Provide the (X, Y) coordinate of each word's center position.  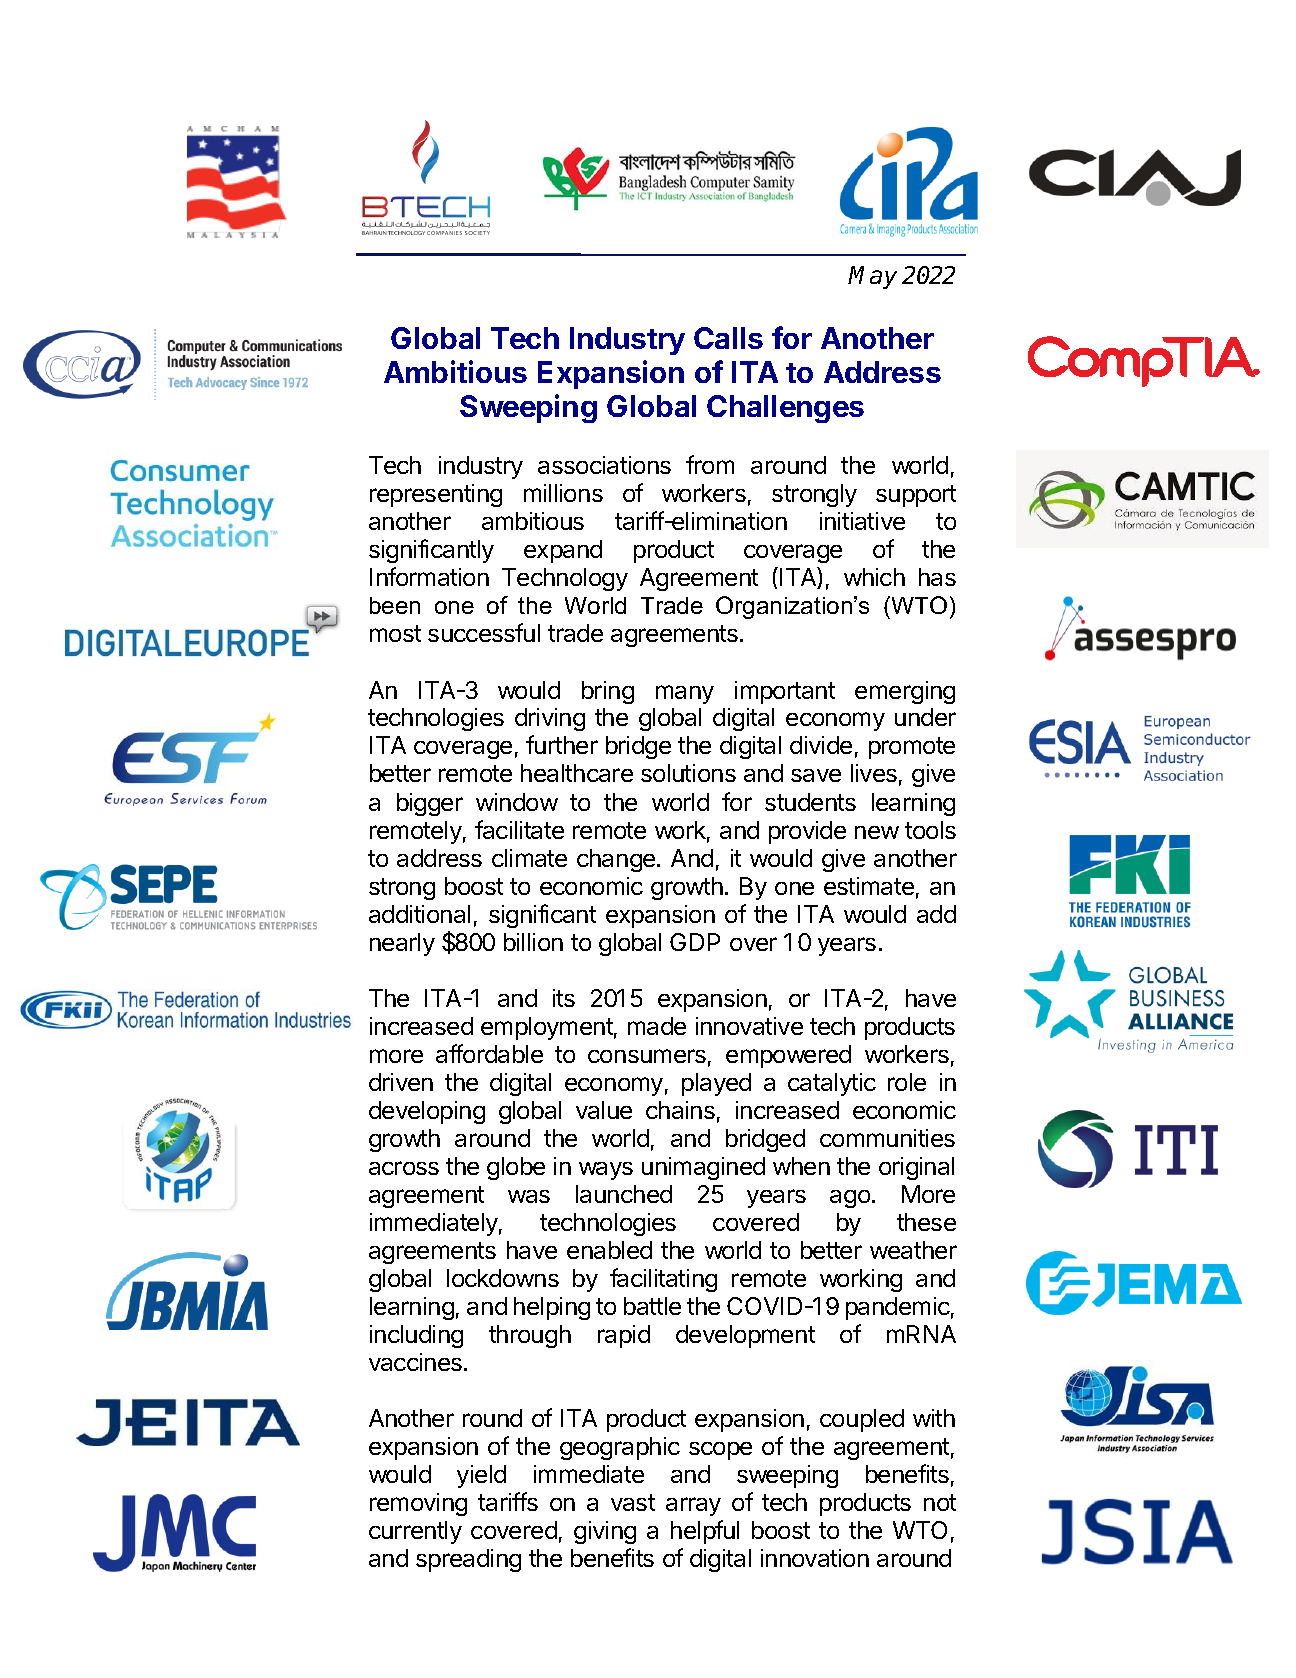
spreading (468, 1560)
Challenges (785, 409)
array (693, 1506)
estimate (869, 886)
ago (850, 1199)
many (685, 694)
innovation (815, 1558)
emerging (905, 692)
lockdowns (503, 1278)
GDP (695, 942)
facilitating (663, 1280)
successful (484, 632)
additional (419, 914)
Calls (728, 338)
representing (436, 495)
